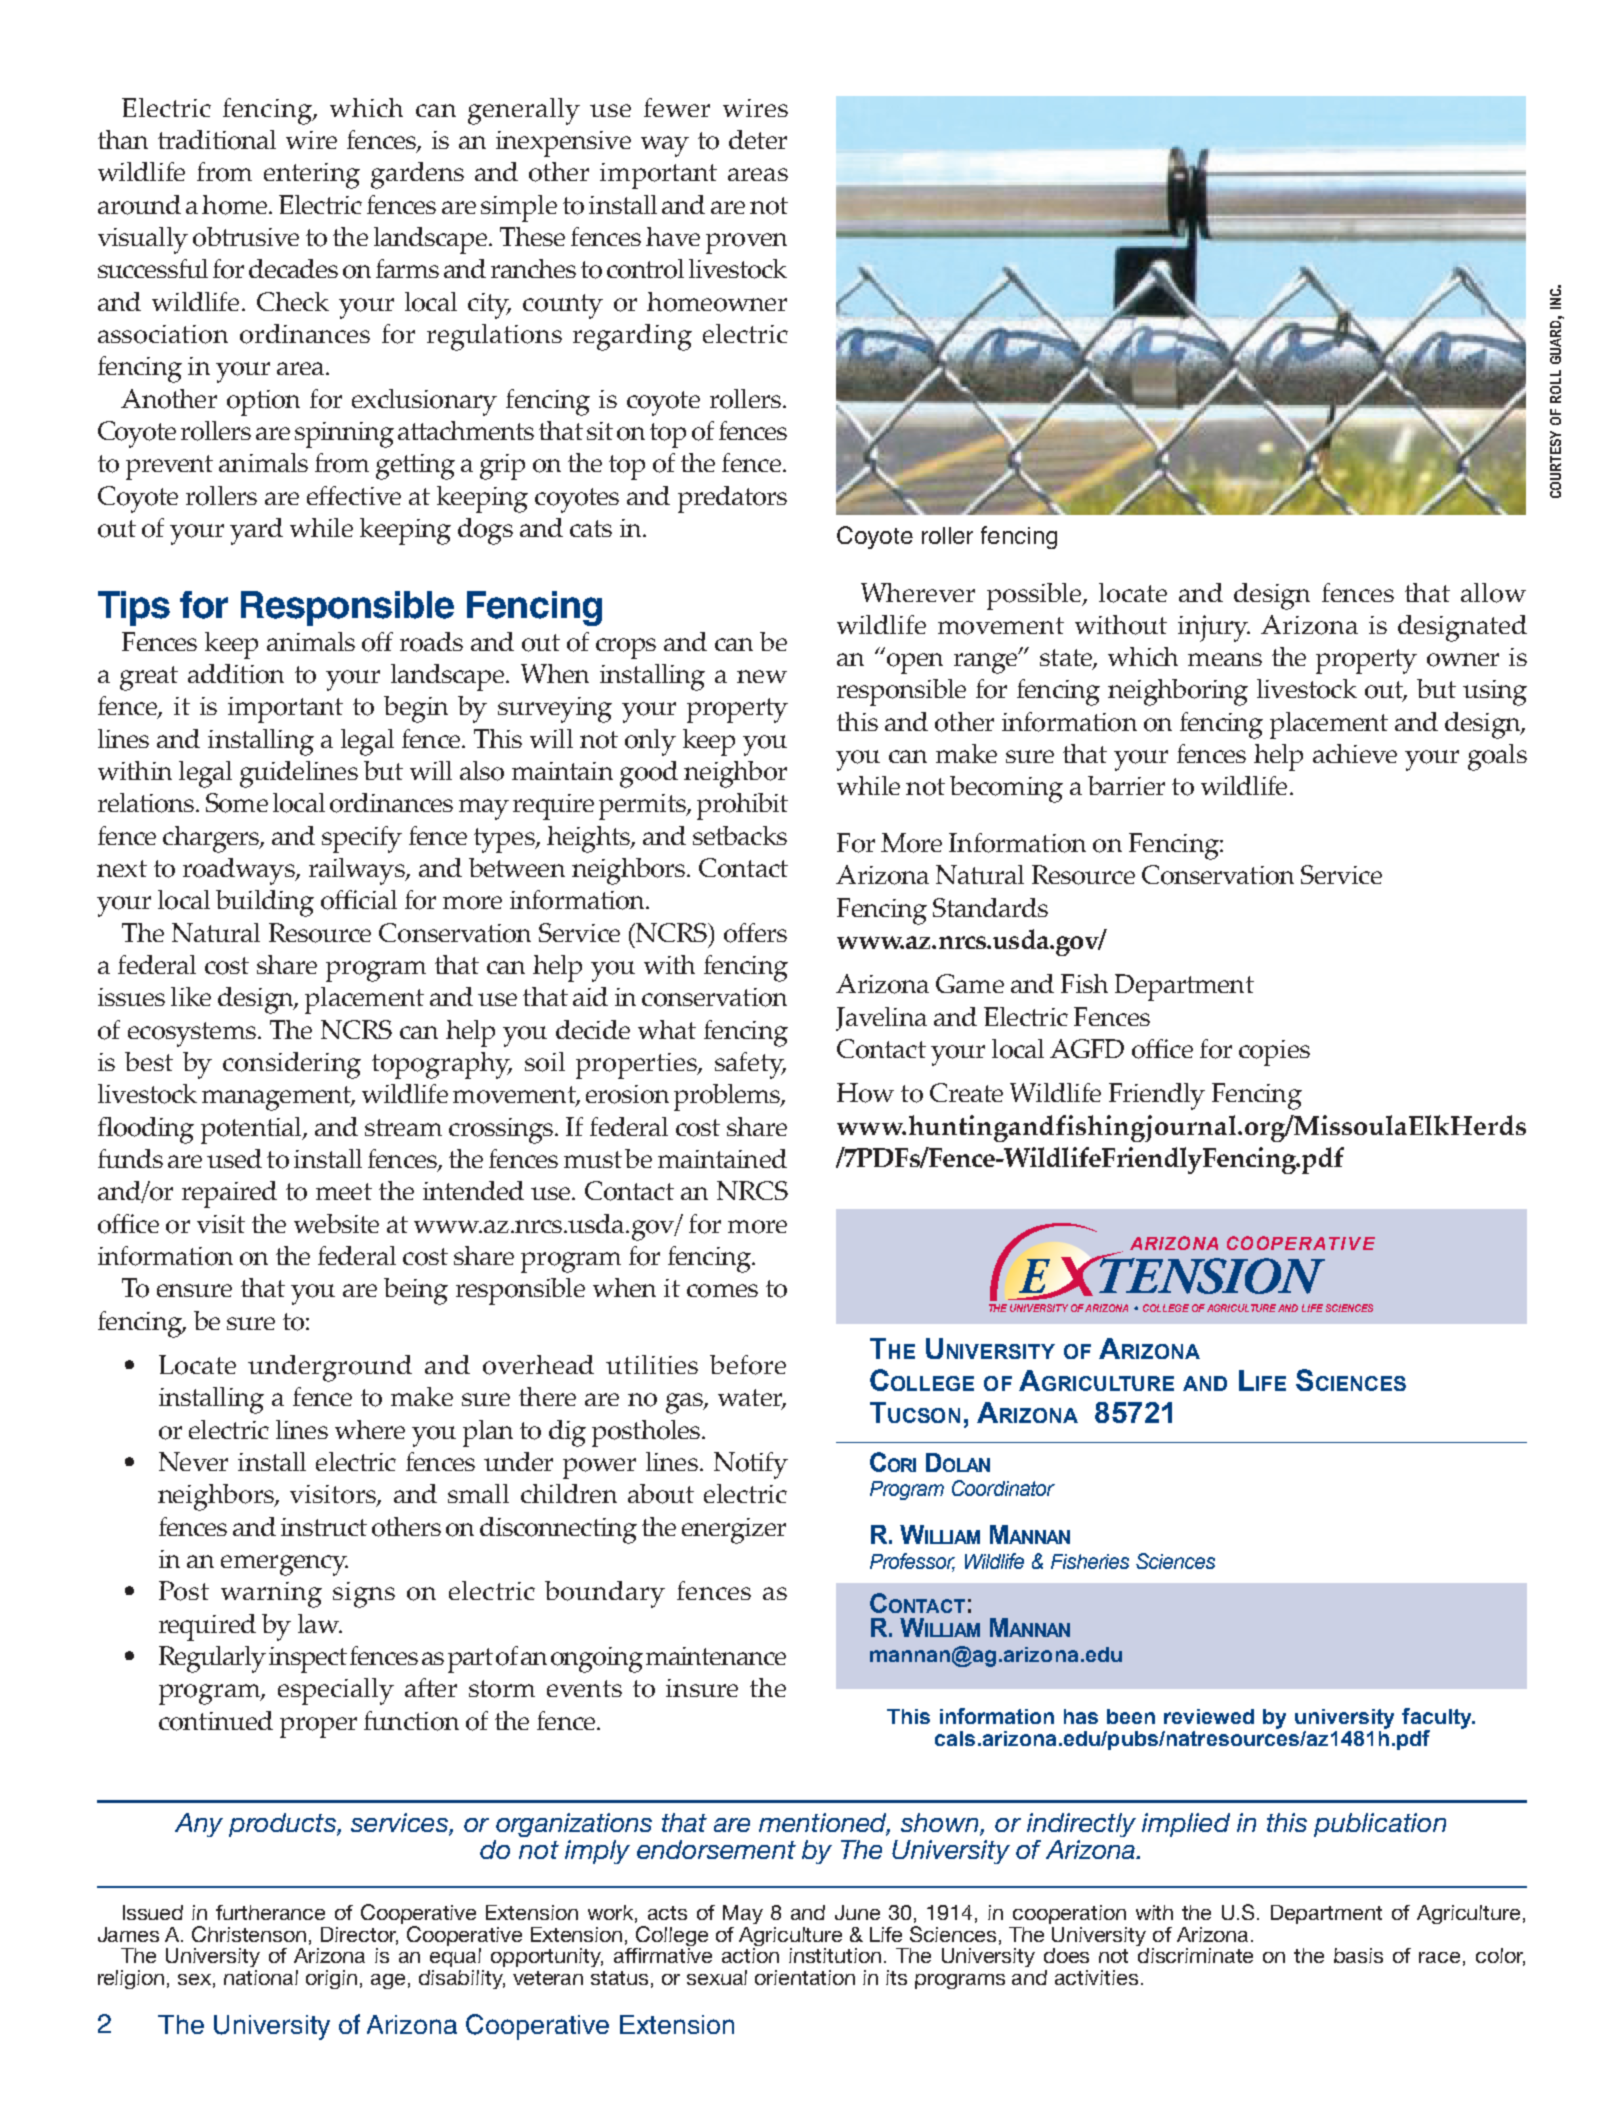  Describe the element at coordinates (1274, 1053) in the screenshot. I see `copies` at that location.
